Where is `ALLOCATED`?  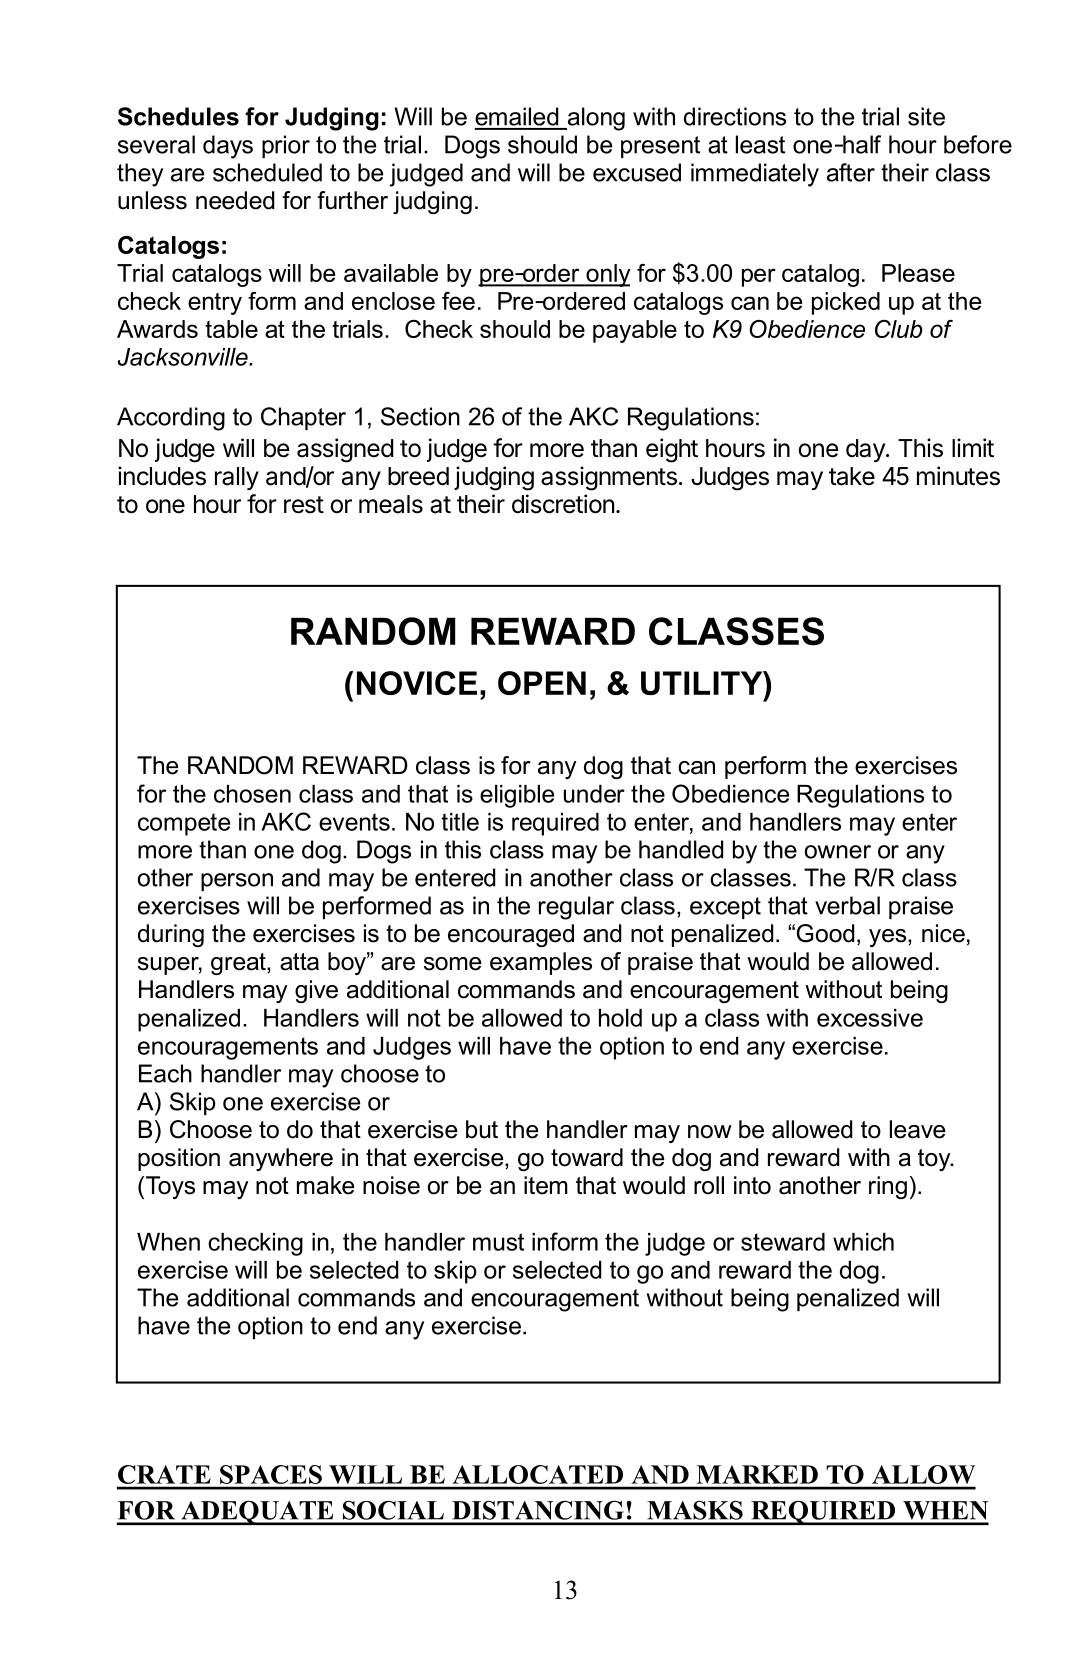 ALLOCATED is located at coordinates (538, 1474).
